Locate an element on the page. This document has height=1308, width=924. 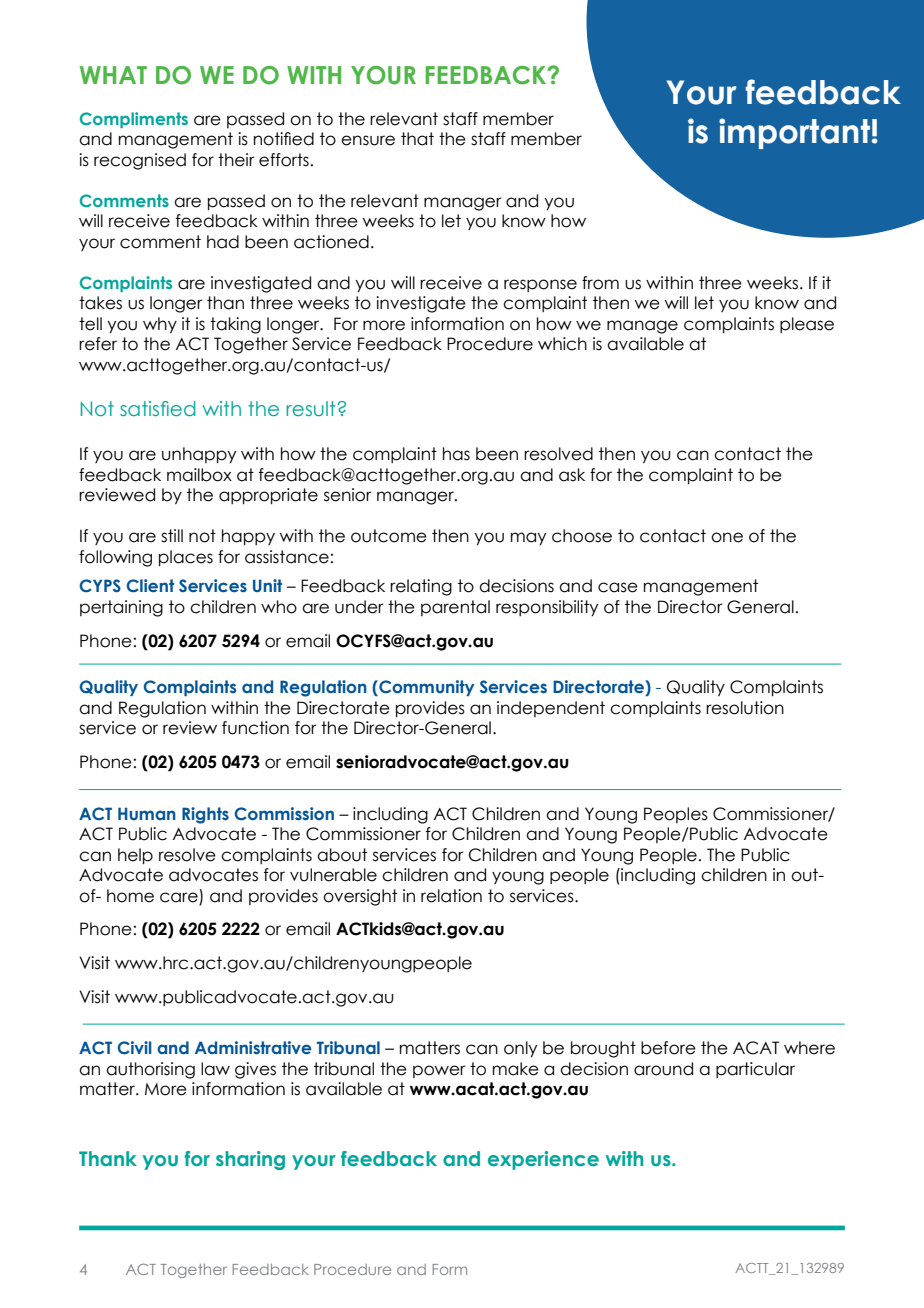
that is located at coordinates (417, 139).
